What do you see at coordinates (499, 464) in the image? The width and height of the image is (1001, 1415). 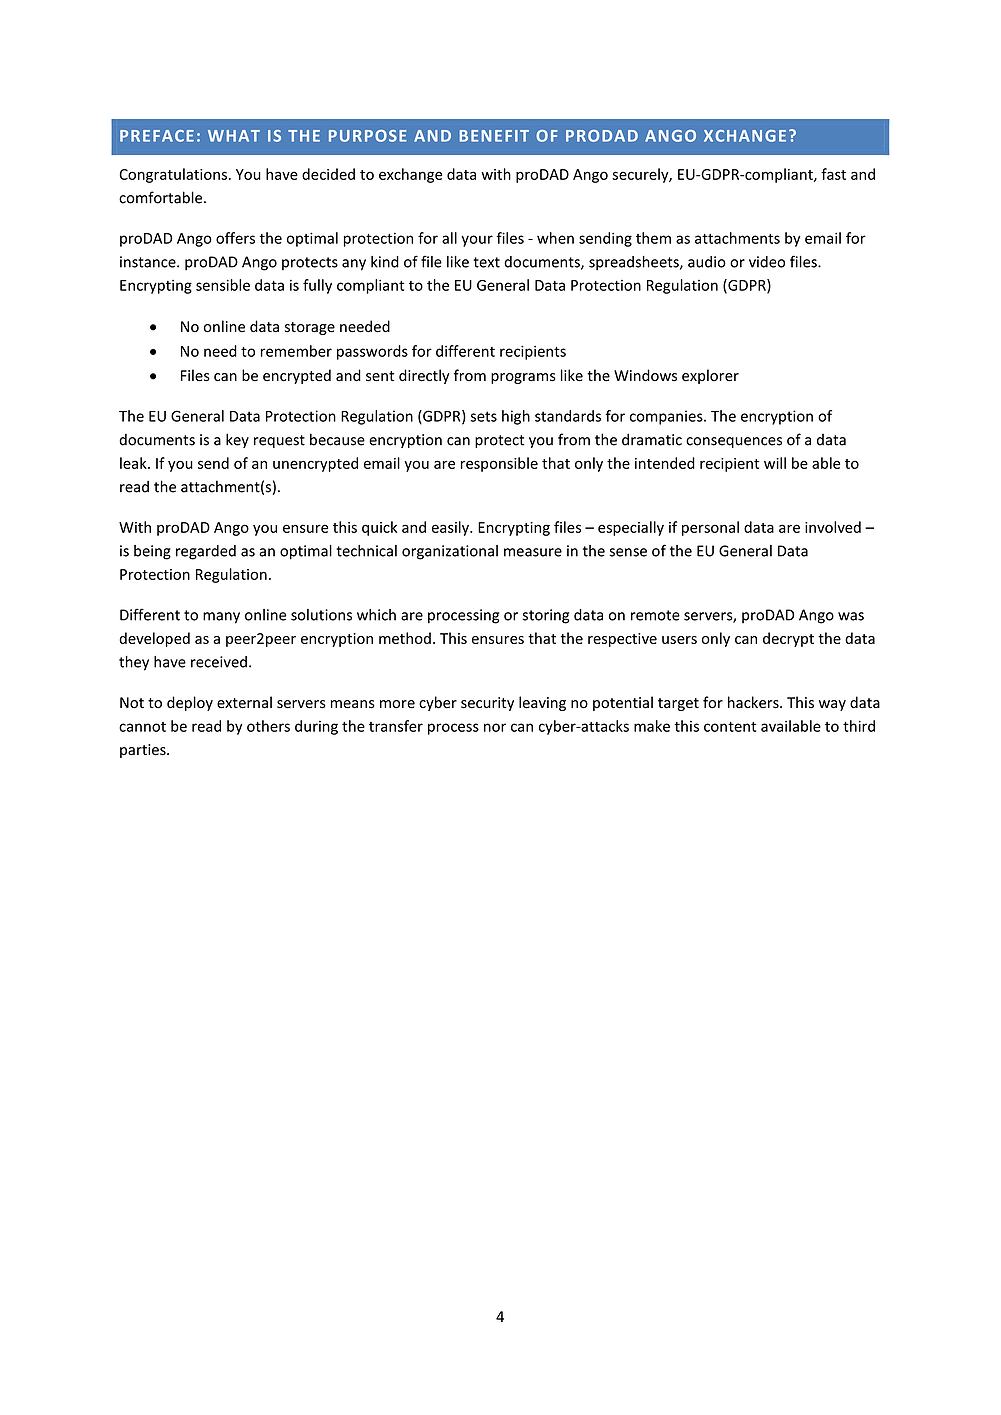 I see `responsible` at bounding box center [499, 464].
